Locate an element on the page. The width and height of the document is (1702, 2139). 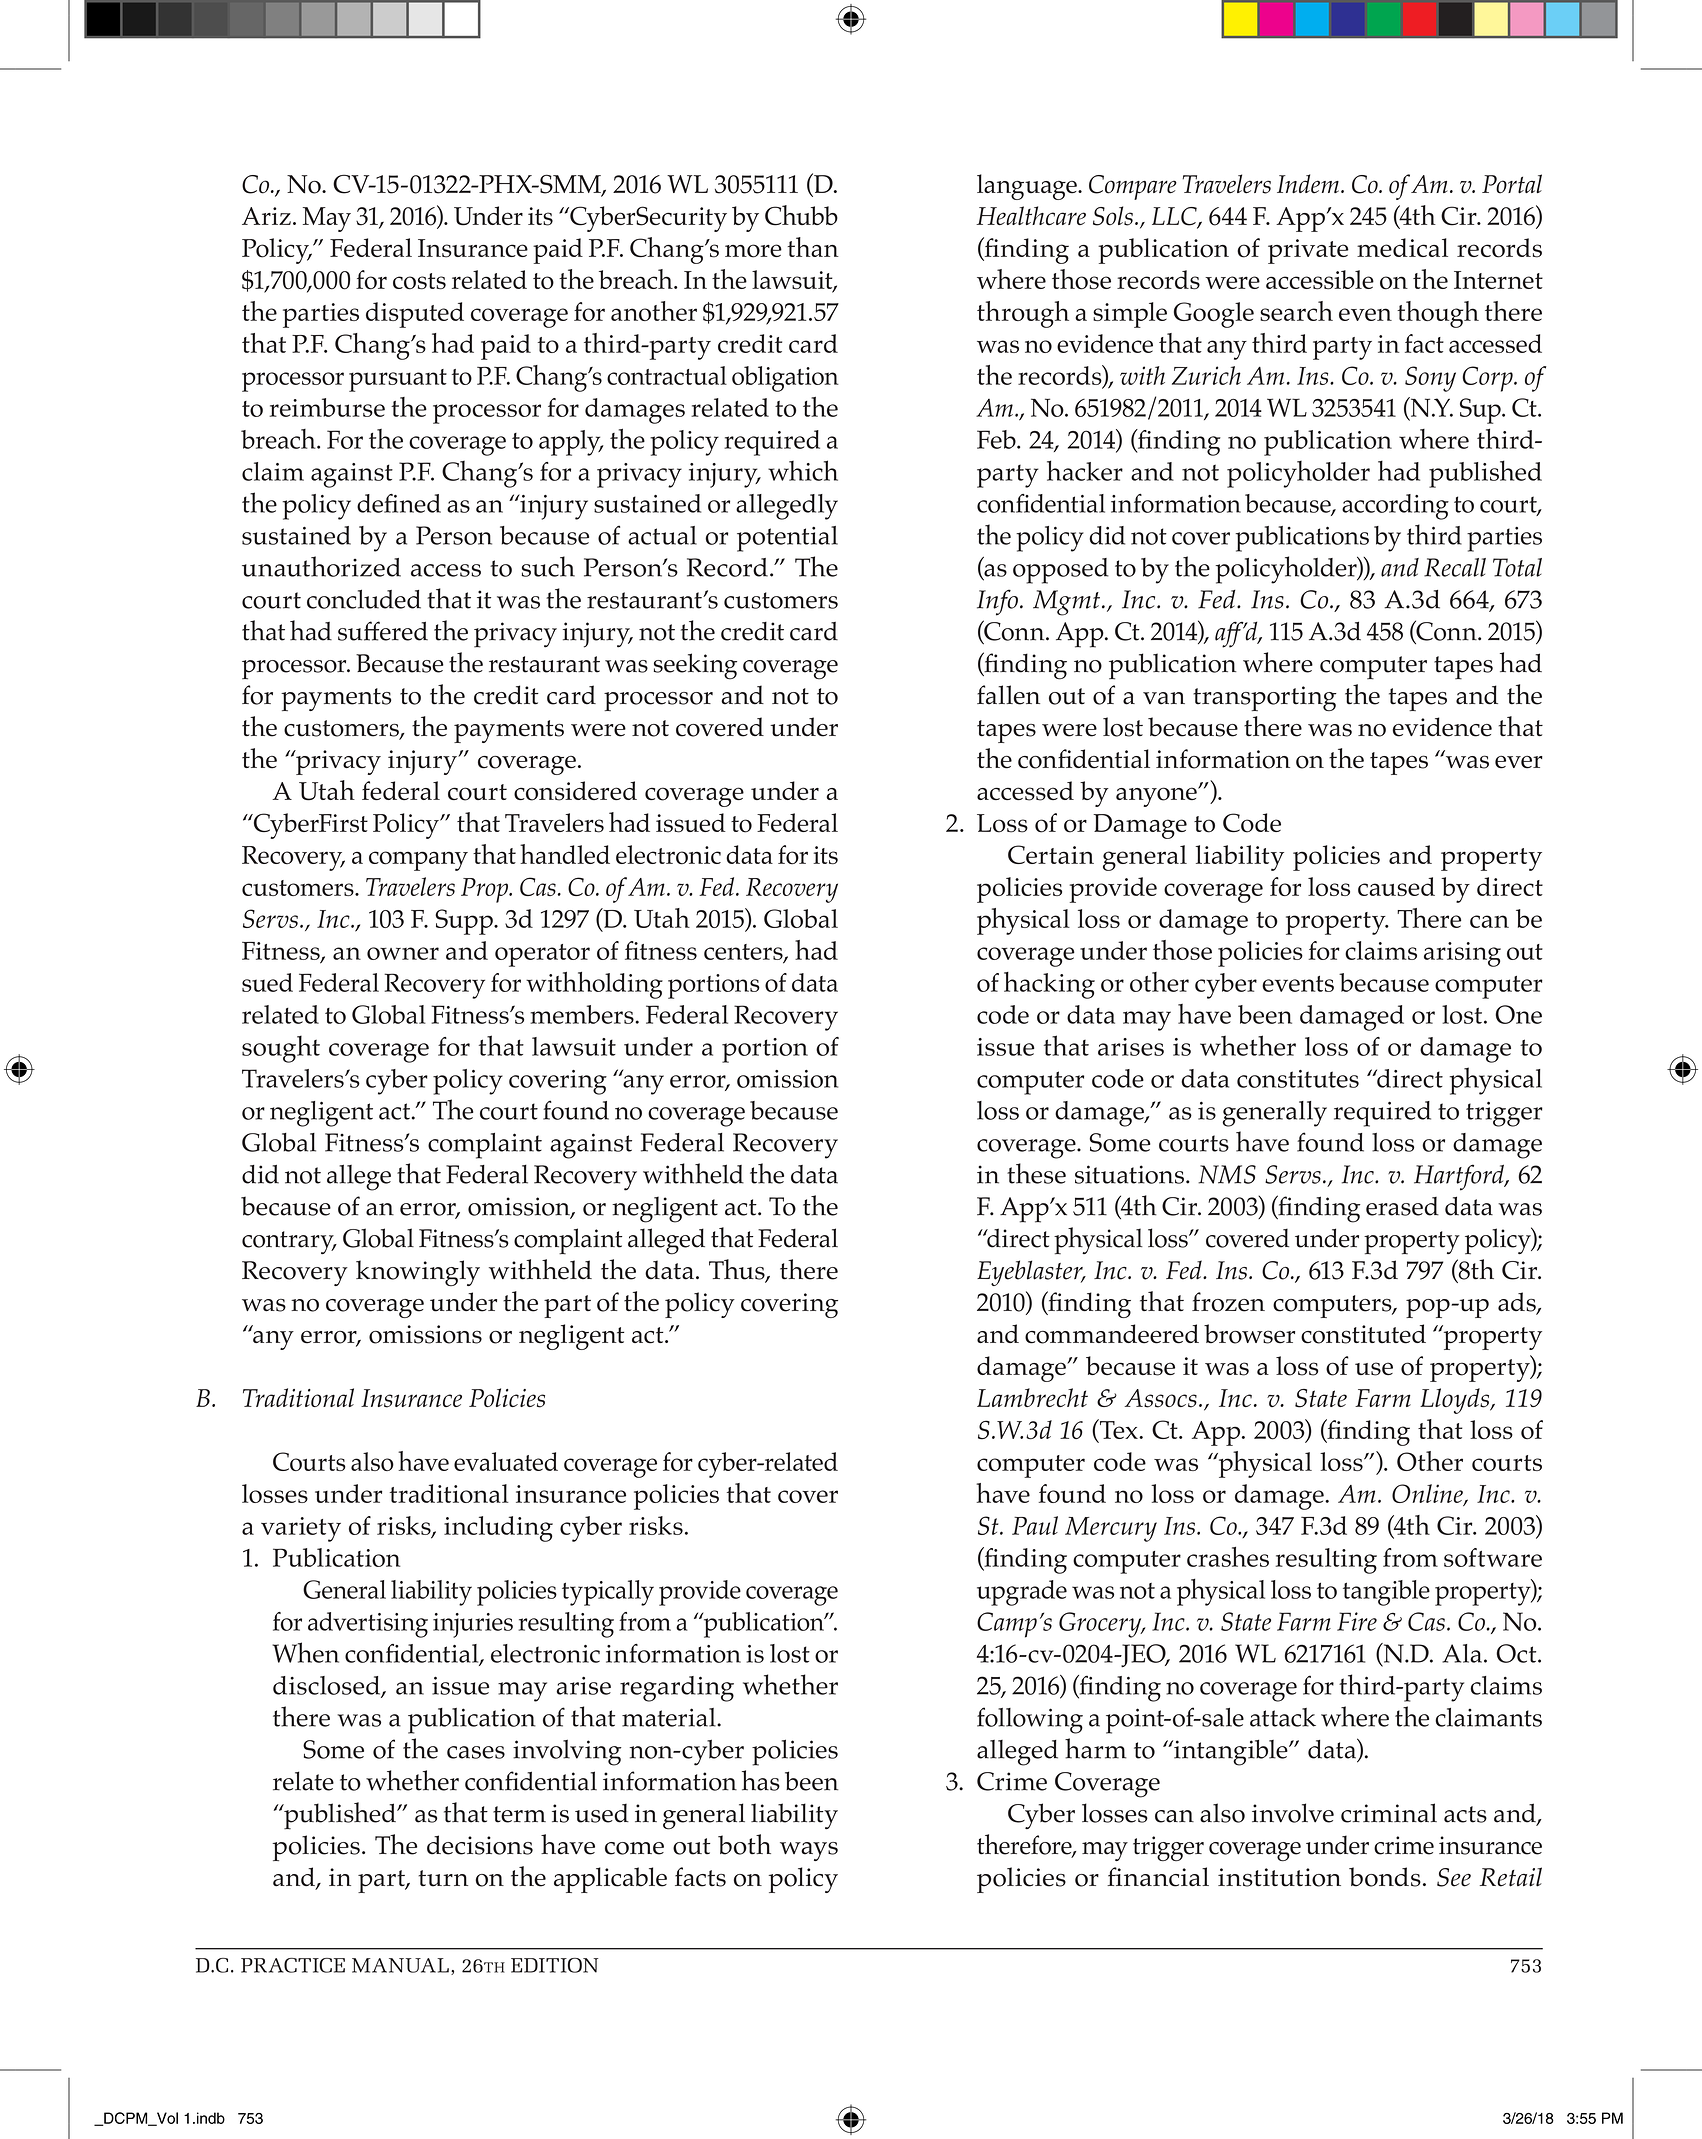
than is located at coordinates (813, 247).
